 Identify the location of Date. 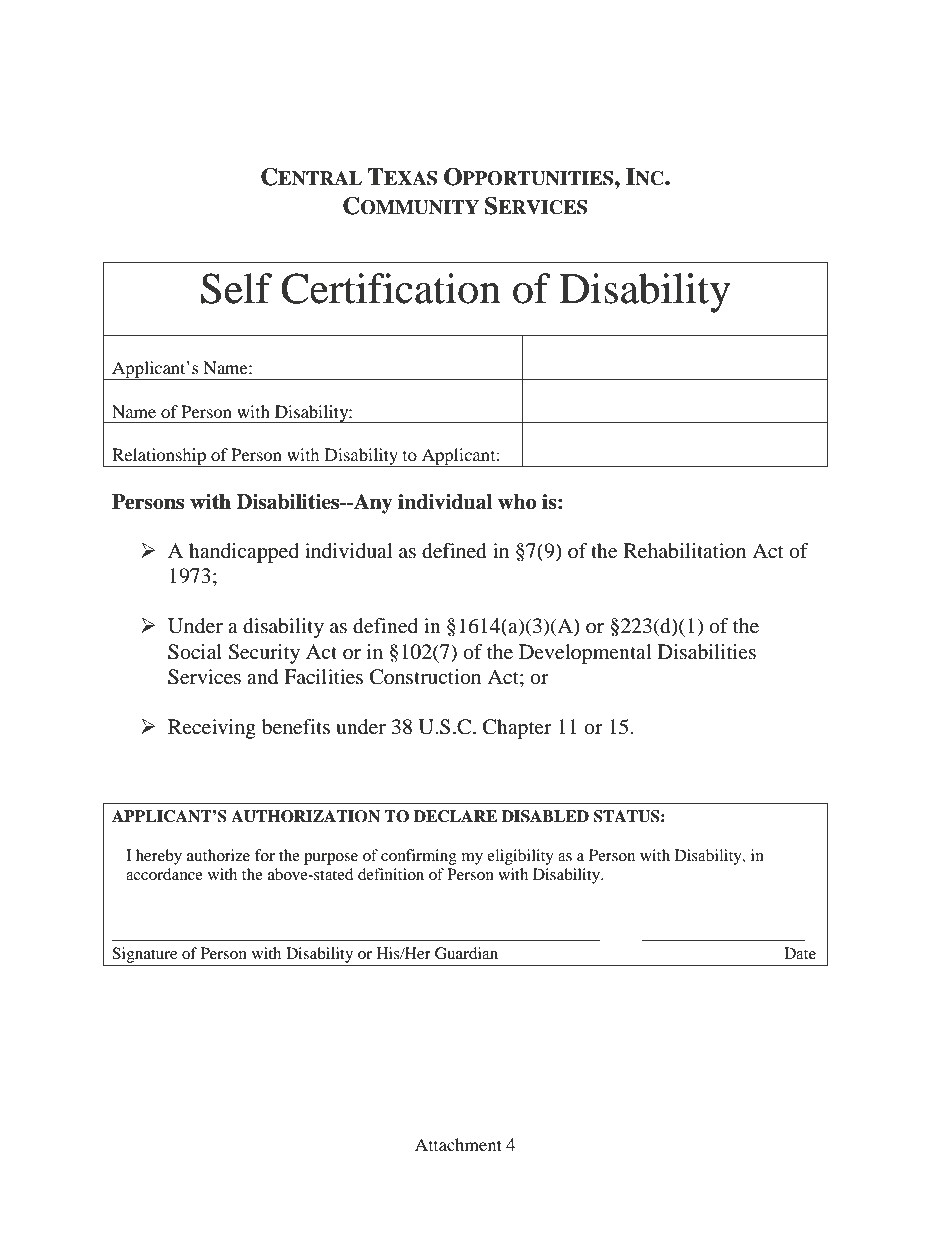
(800, 953).
